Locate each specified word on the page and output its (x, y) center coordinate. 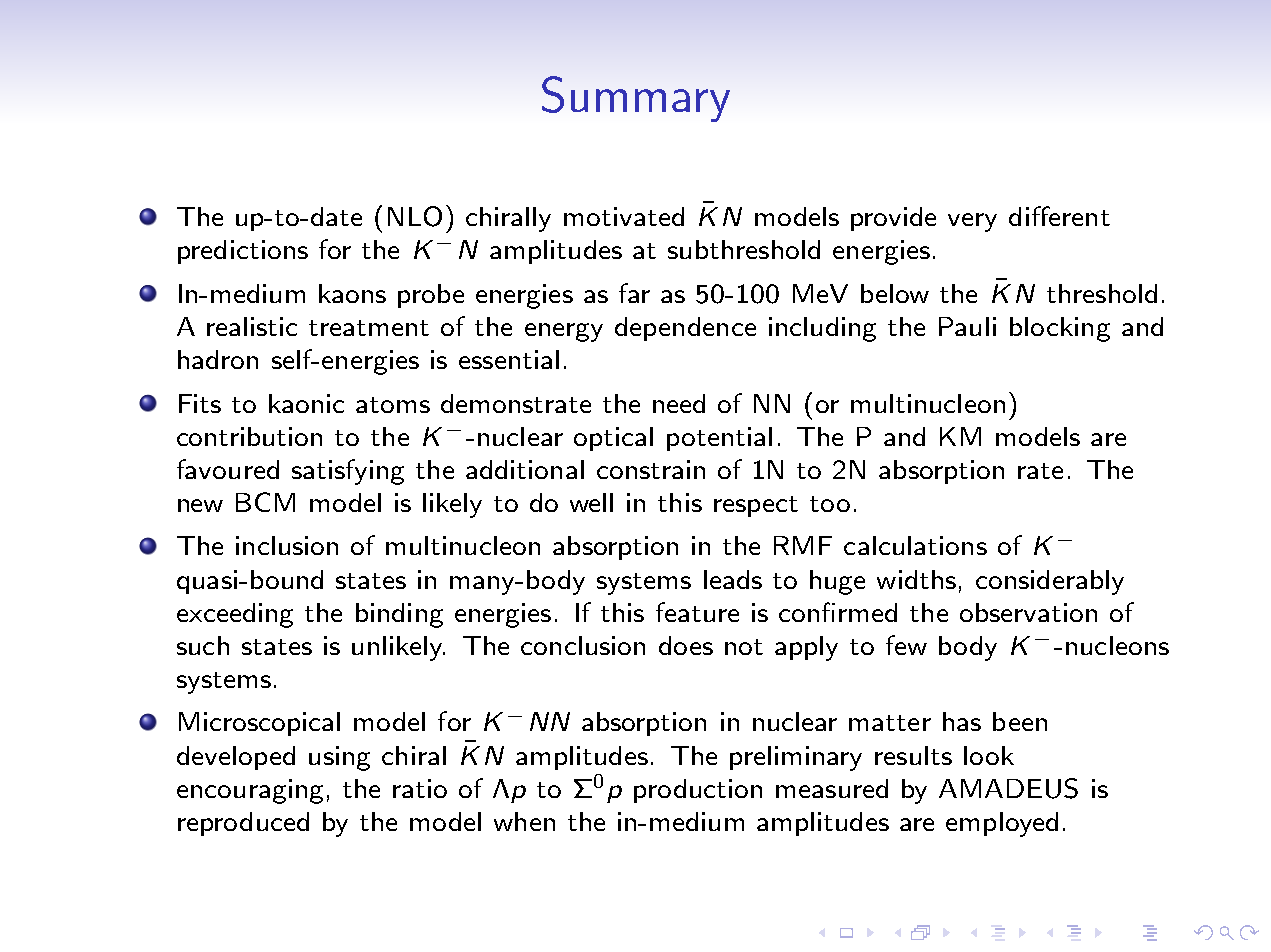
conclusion (583, 645)
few (906, 645)
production (698, 791)
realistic (252, 326)
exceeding (235, 615)
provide (893, 219)
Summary (636, 99)
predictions (243, 252)
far (634, 293)
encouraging (250, 791)
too (830, 504)
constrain (651, 469)
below (895, 293)
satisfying (348, 472)
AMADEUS (1008, 788)
